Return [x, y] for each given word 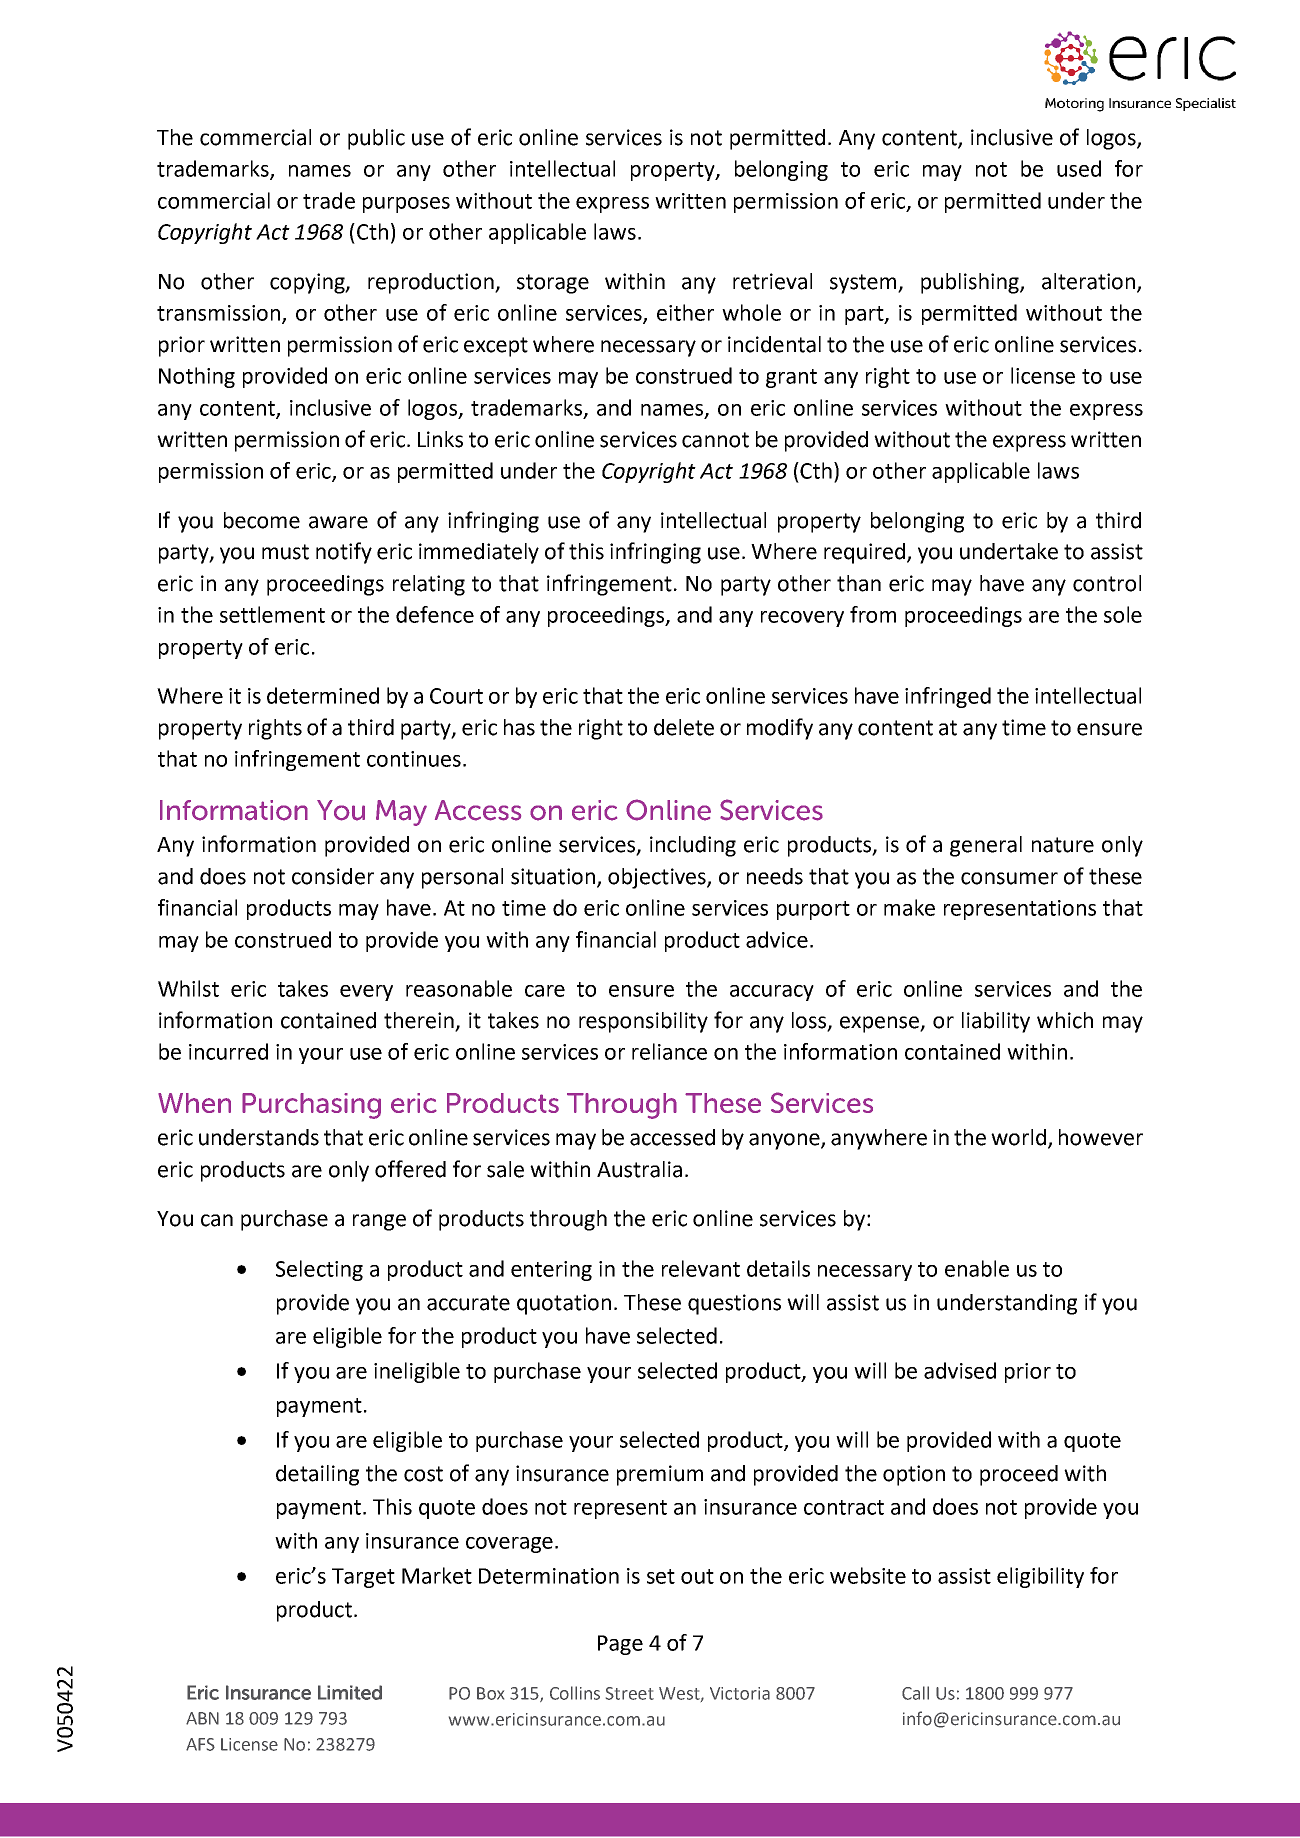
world [1018, 1137]
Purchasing [311, 1106]
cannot [715, 440]
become [262, 520]
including [693, 846]
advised [960, 1370]
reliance [669, 1051]
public [376, 139]
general [986, 846]
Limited [350, 1692]
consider [333, 876]
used [1079, 168]
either [685, 312]
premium [660, 1475]
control [1107, 583]
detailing [317, 1475]
